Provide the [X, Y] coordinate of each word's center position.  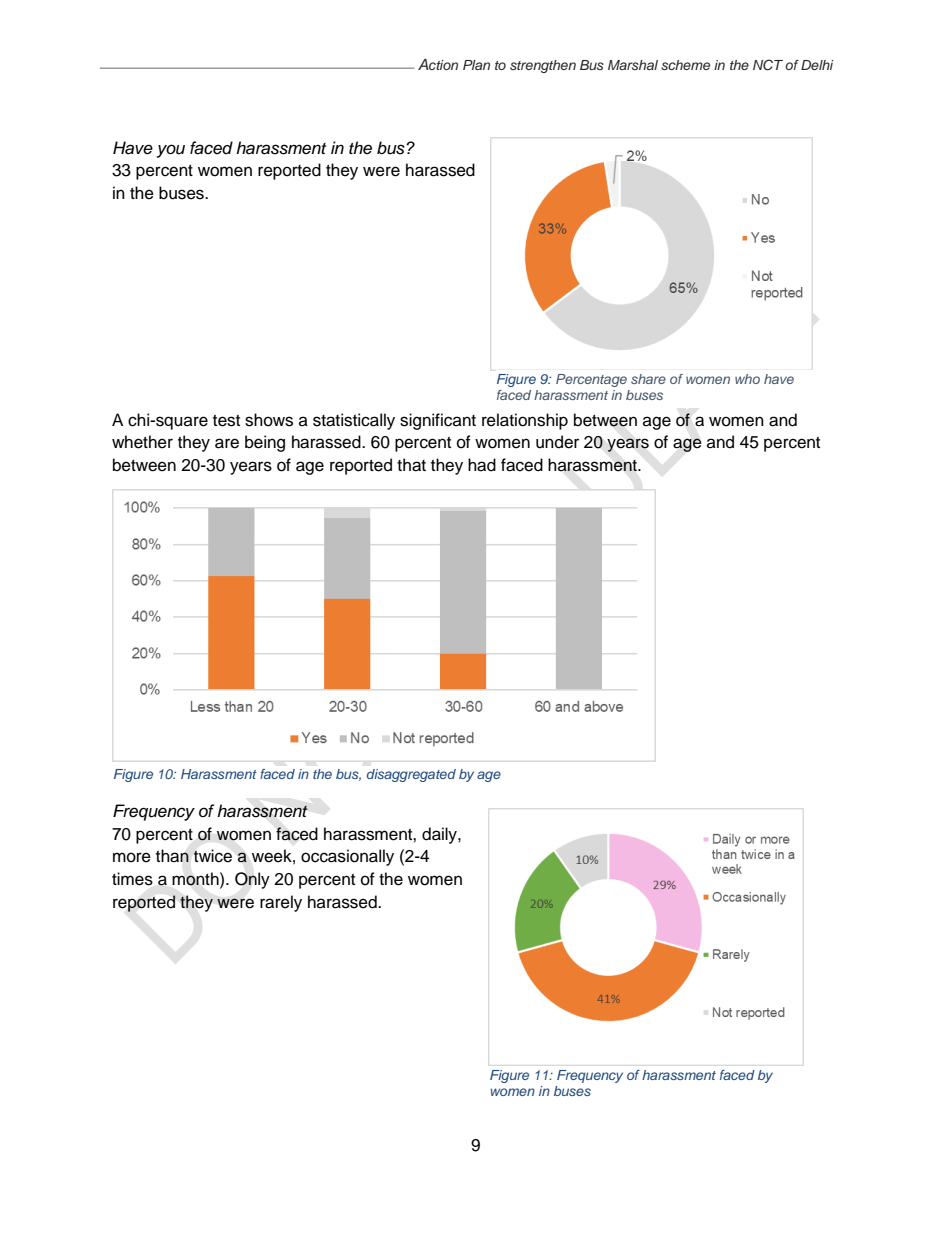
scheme [685, 65]
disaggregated [411, 775]
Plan [476, 65]
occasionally [347, 857]
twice [212, 856]
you [171, 151]
